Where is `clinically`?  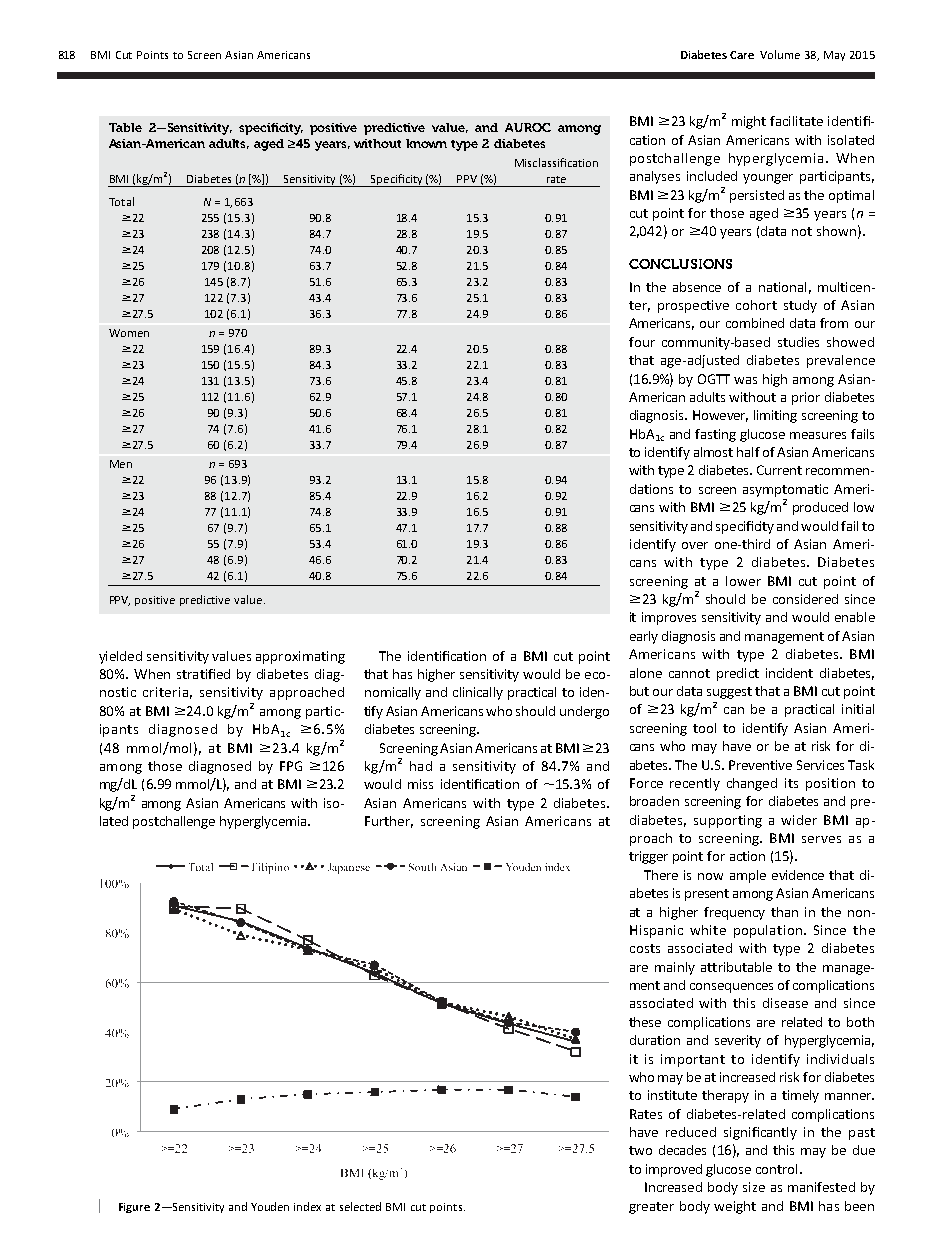 clinically is located at coordinates (478, 693).
